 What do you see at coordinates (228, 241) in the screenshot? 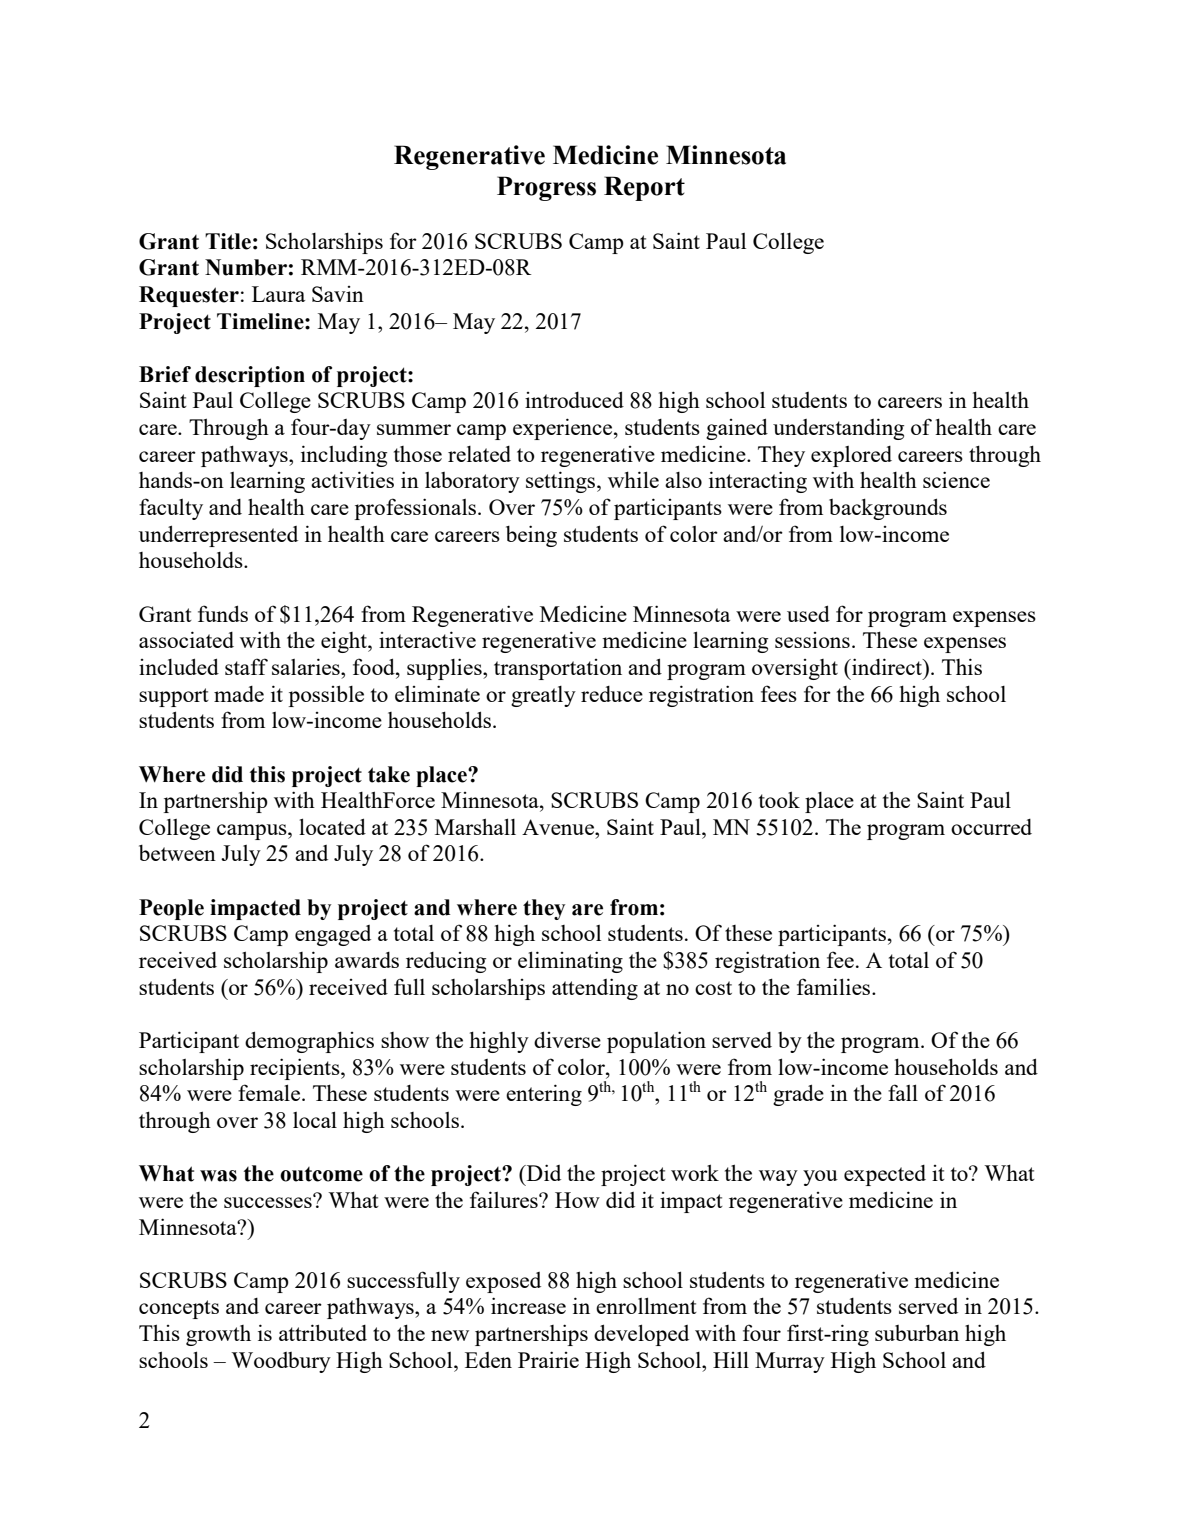
I see `Title` at bounding box center [228, 241].
